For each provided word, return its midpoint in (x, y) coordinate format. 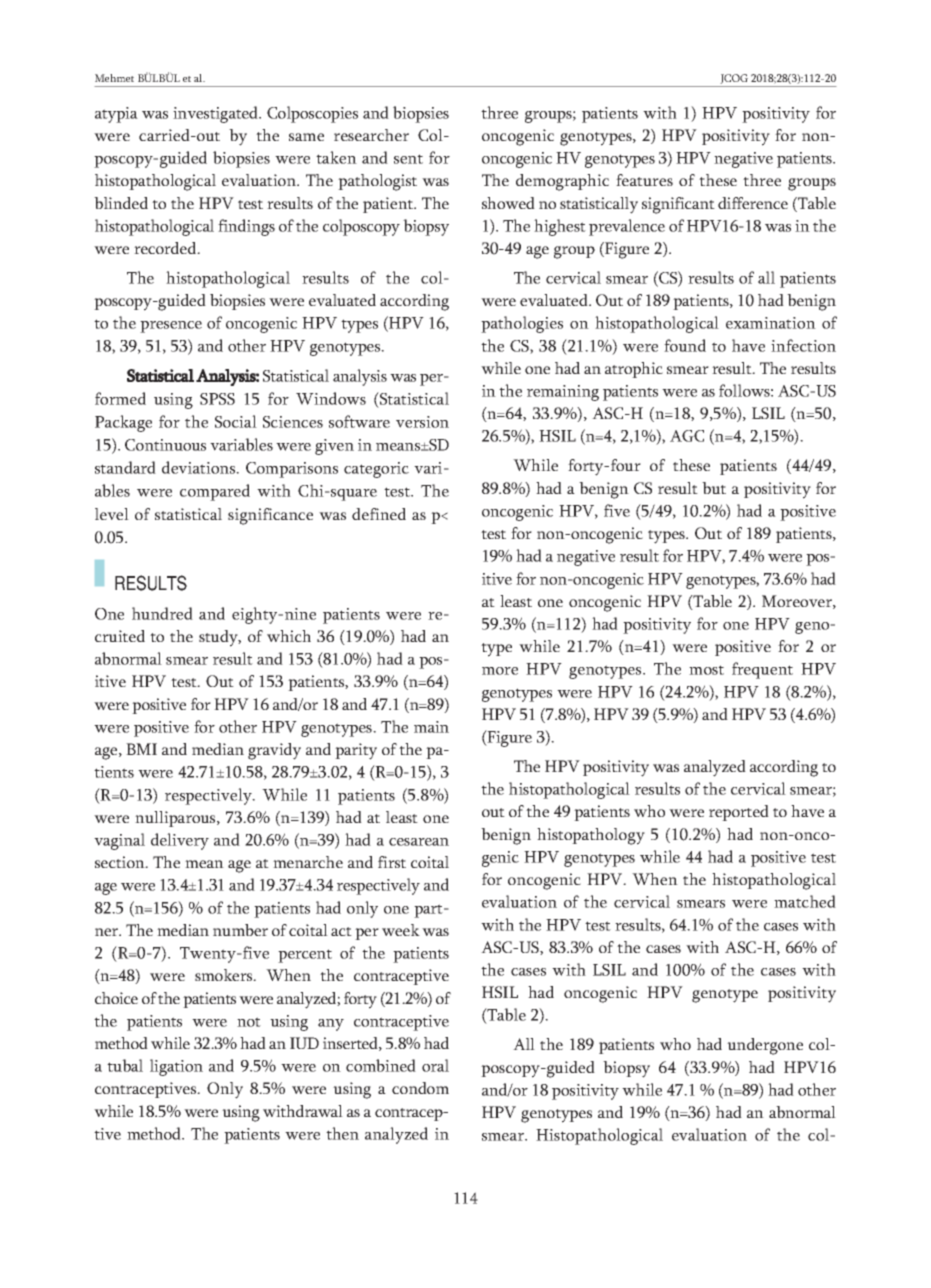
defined (379, 514)
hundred (162, 613)
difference (753, 203)
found (685, 345)
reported (739, 813)
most (706, 670)
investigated (217, 114)
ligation (176, 1067)
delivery (180, 841)
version (422, 422)
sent (408, 159)
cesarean (419, 842)
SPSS (217, 399)
